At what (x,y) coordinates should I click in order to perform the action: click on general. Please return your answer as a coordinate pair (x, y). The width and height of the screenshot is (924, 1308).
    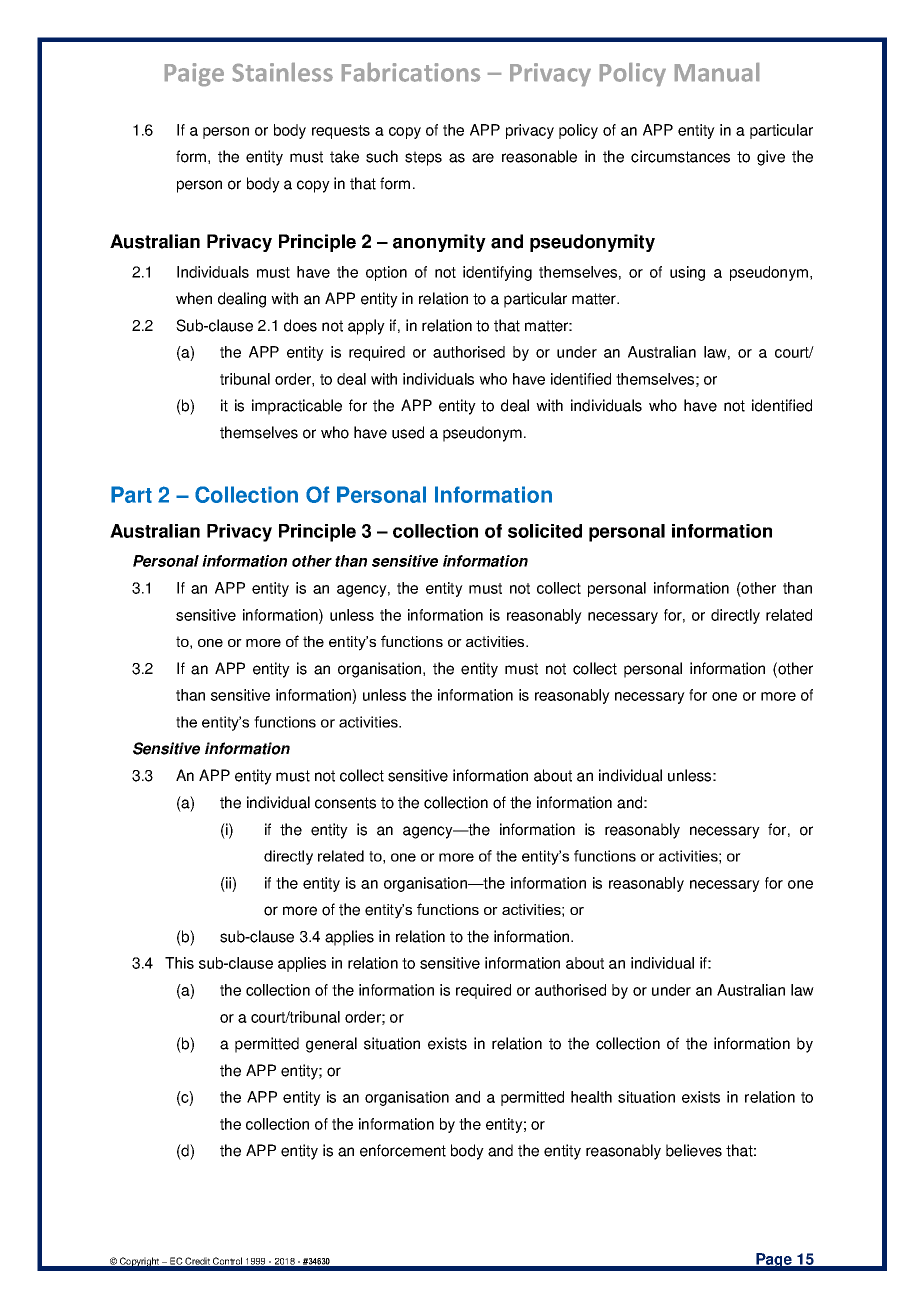
    Looking at the image, I should click on (331, 1045).
